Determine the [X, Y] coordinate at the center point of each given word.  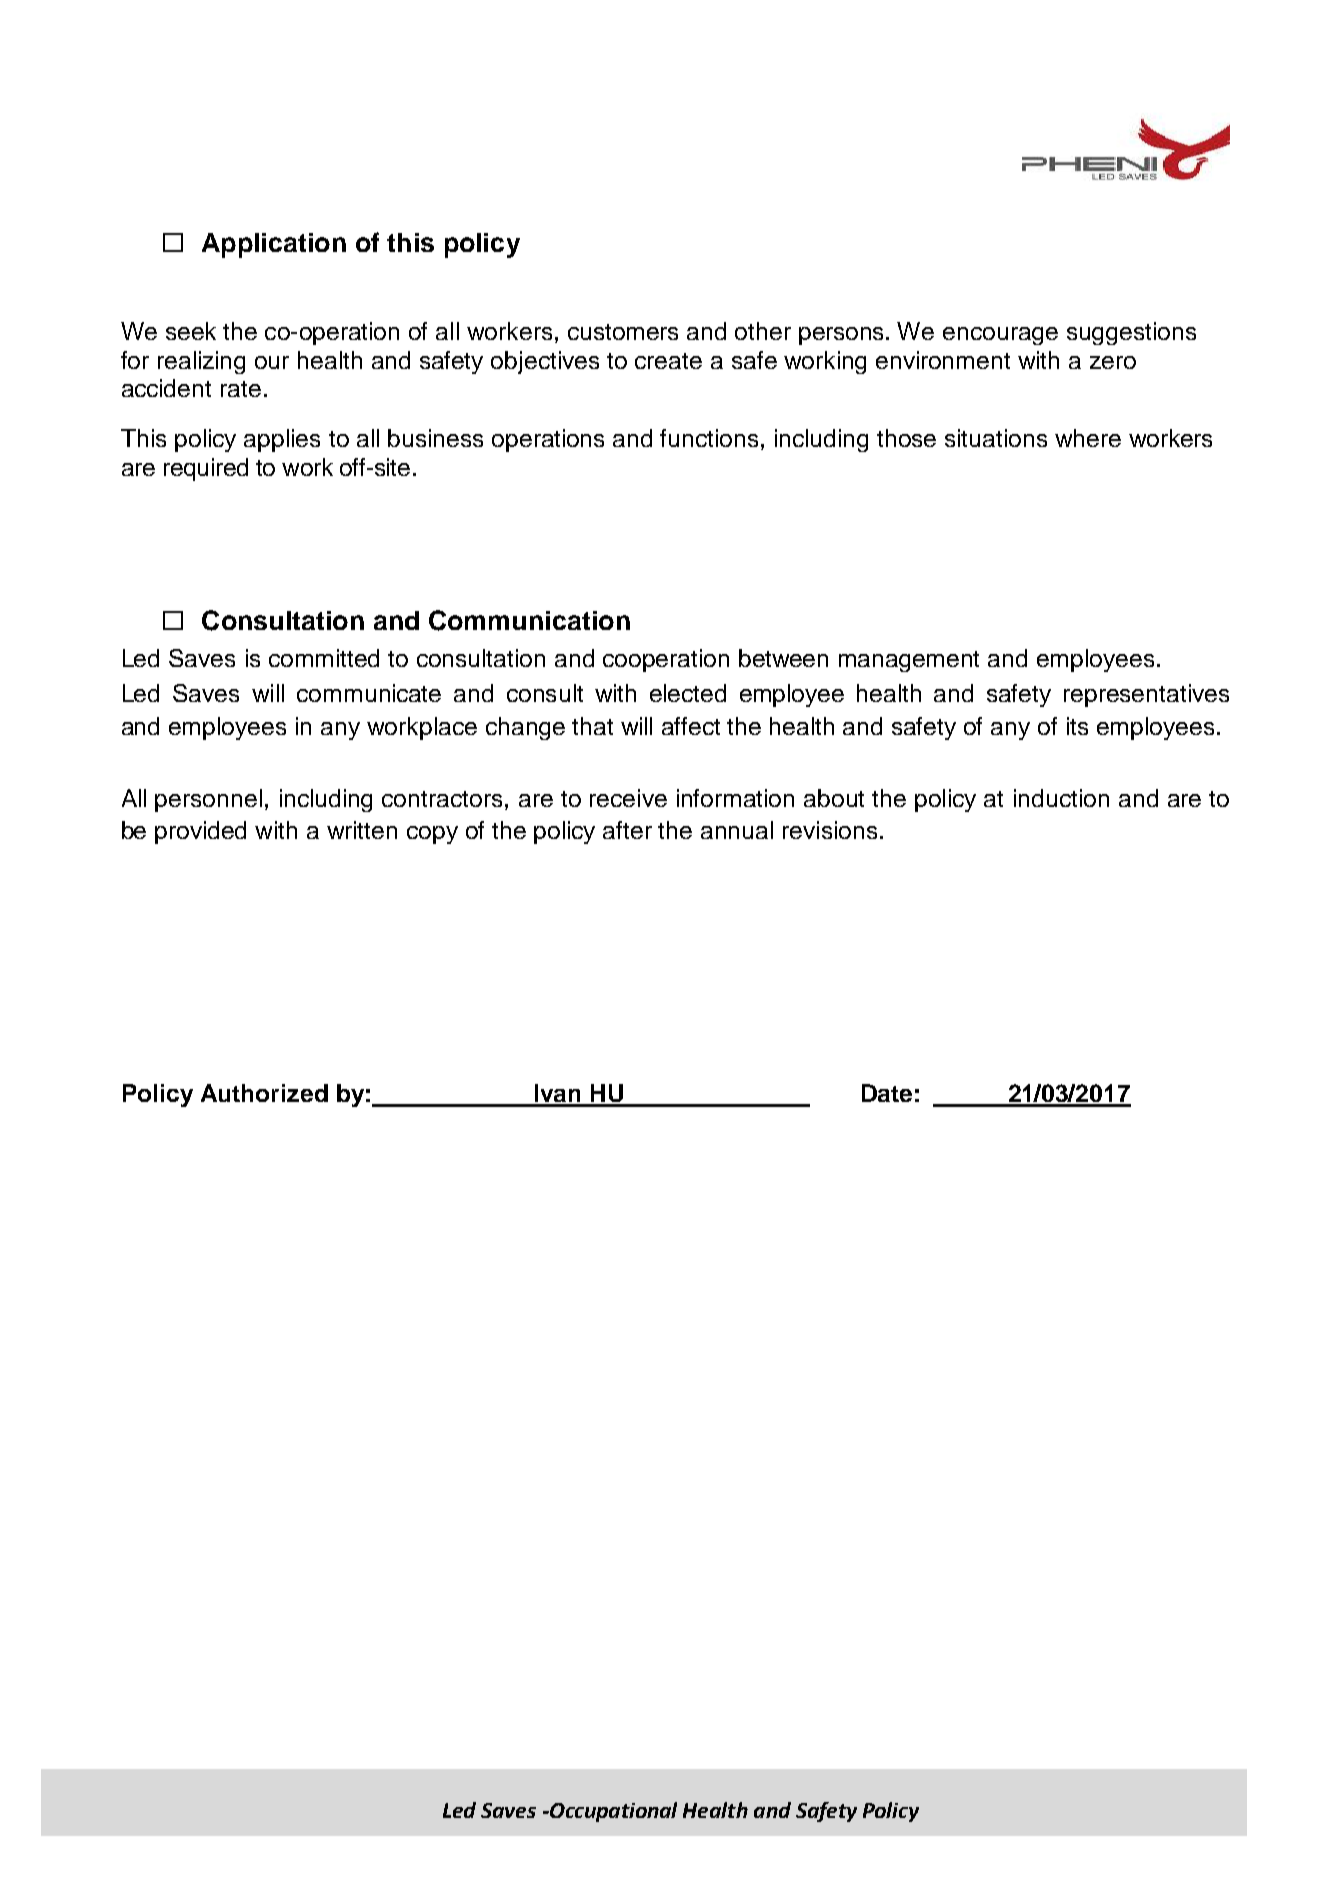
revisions [830, 830]
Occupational [612, 1812]
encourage [1000, 336]
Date [887, 1093]
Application [274, 245]
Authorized [264, 1093]
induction [1061, 798]
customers [623, 332]
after [627, 830]
